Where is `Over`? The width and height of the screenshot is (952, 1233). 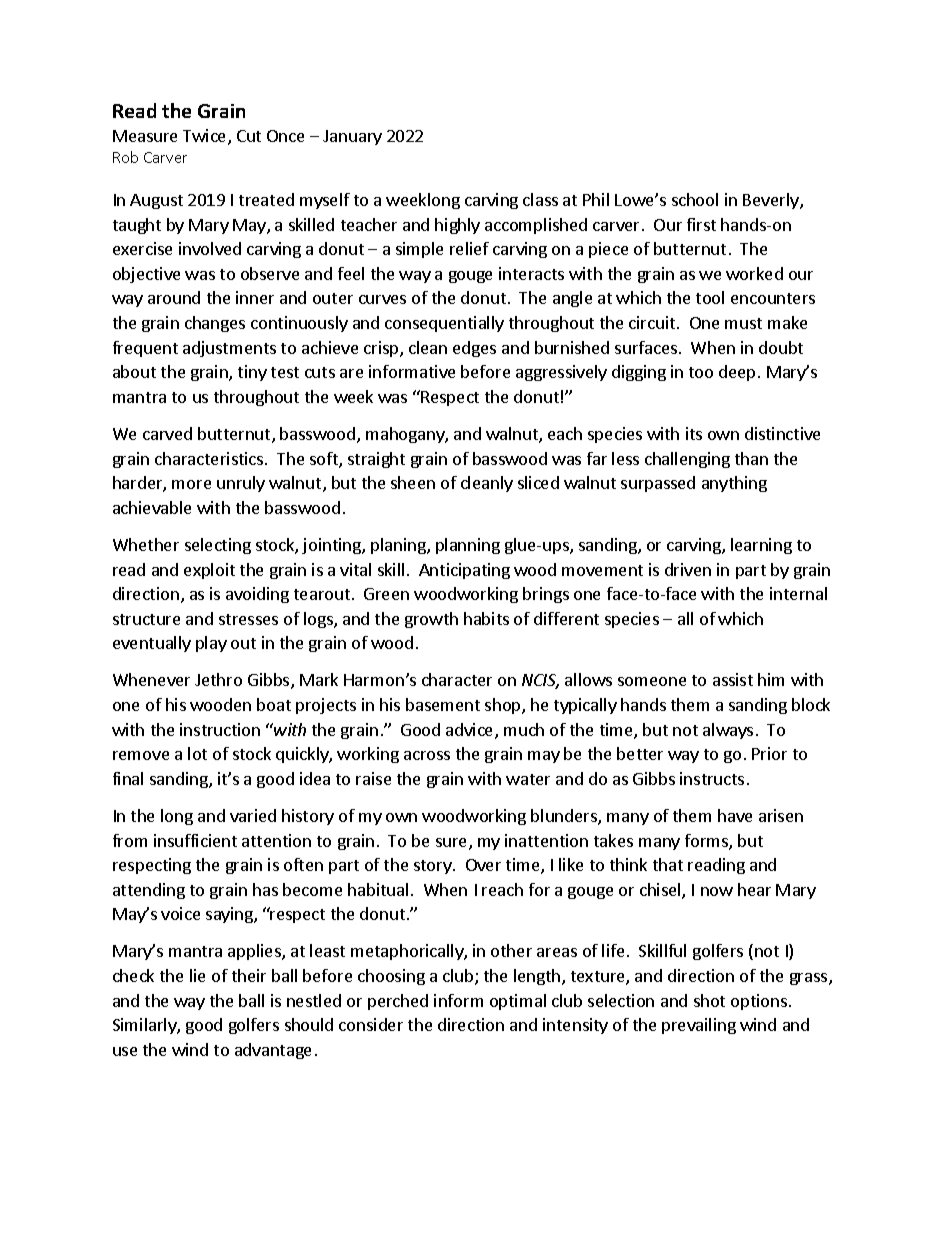 Over is located at coordinates (483, 865).
